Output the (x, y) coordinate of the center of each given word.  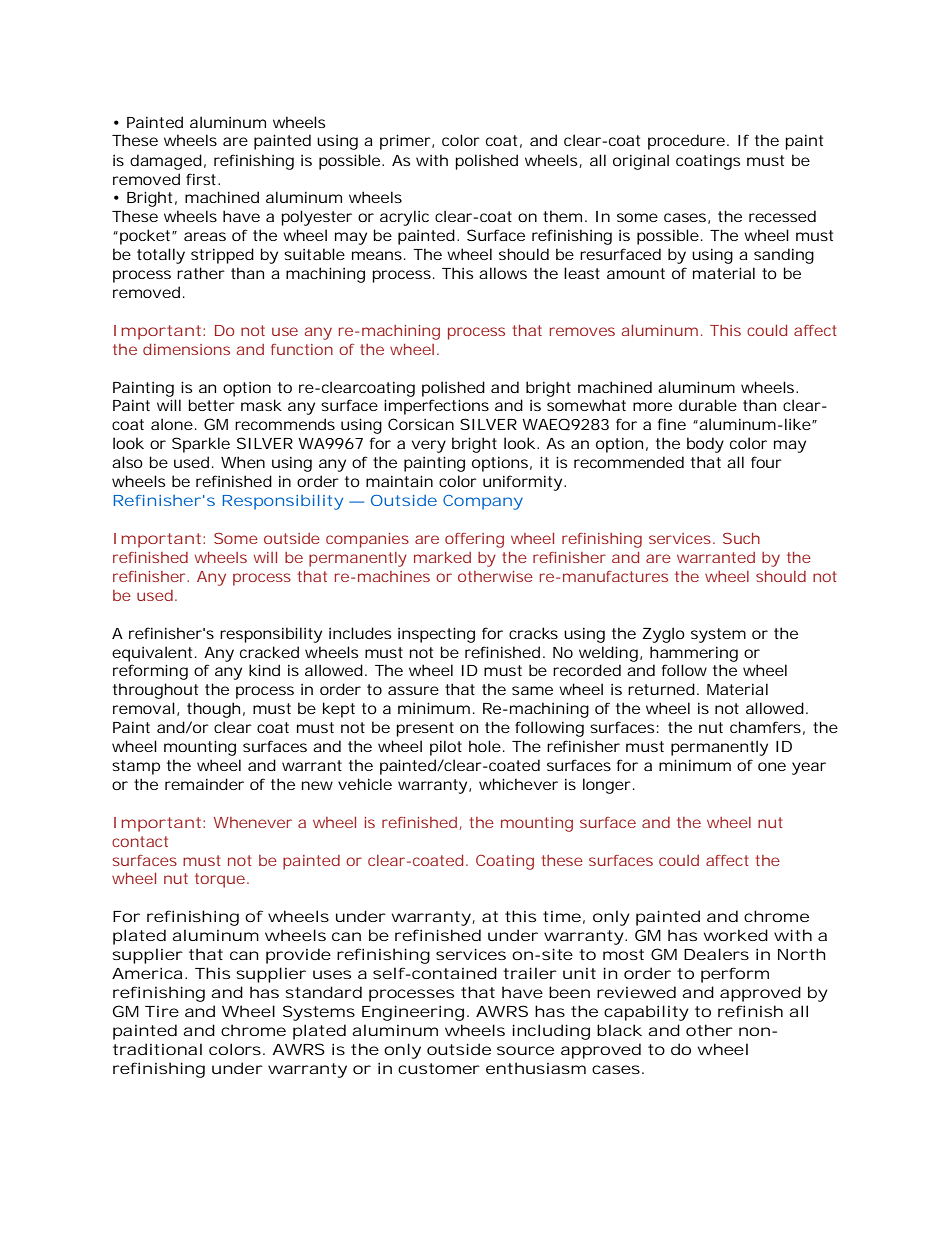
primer (405, 142)
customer (439, 1068)
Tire (162, 1011)
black (619, 1030)
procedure (686, 142)
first (201, 179)
